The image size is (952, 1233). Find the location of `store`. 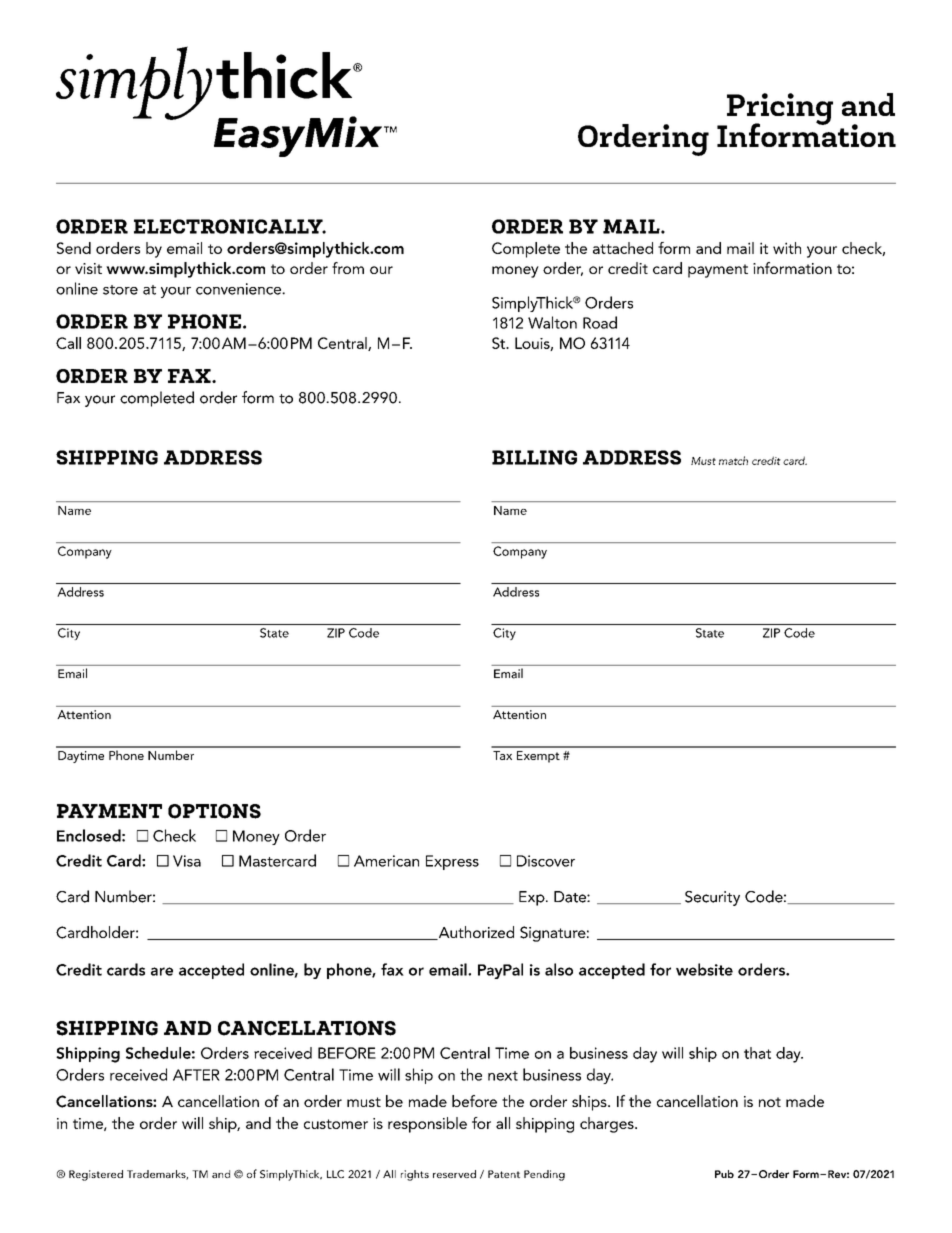

store is located at coordinates (120, 290).
